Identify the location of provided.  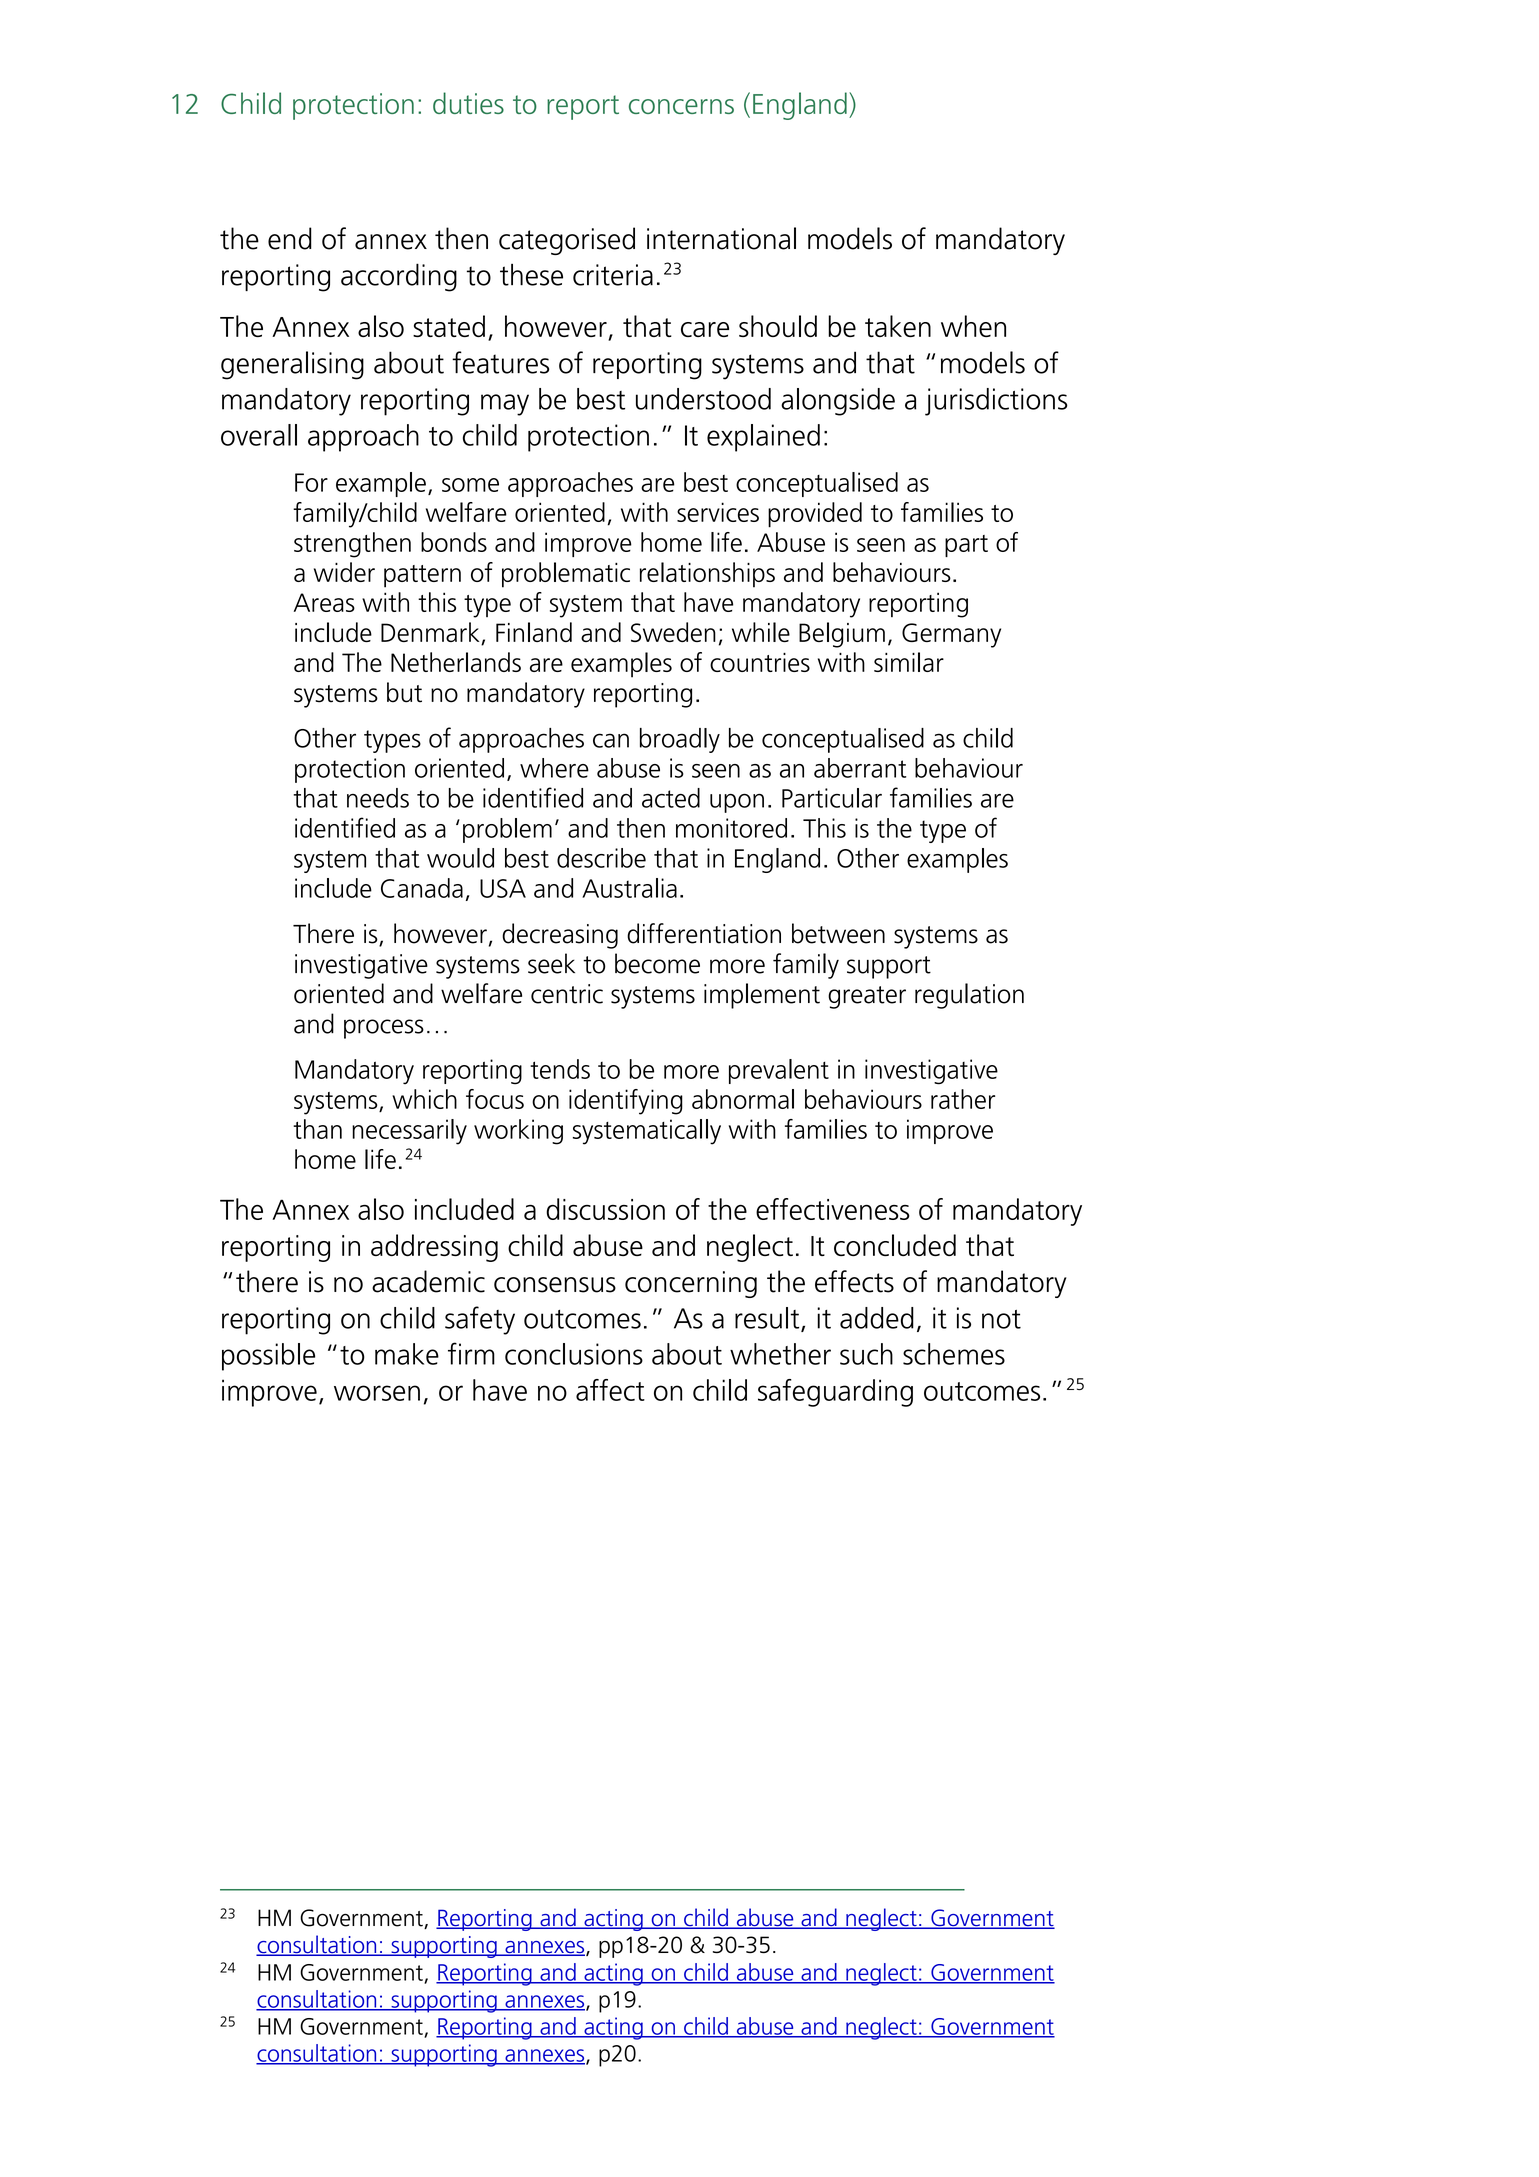
(815, 515).
